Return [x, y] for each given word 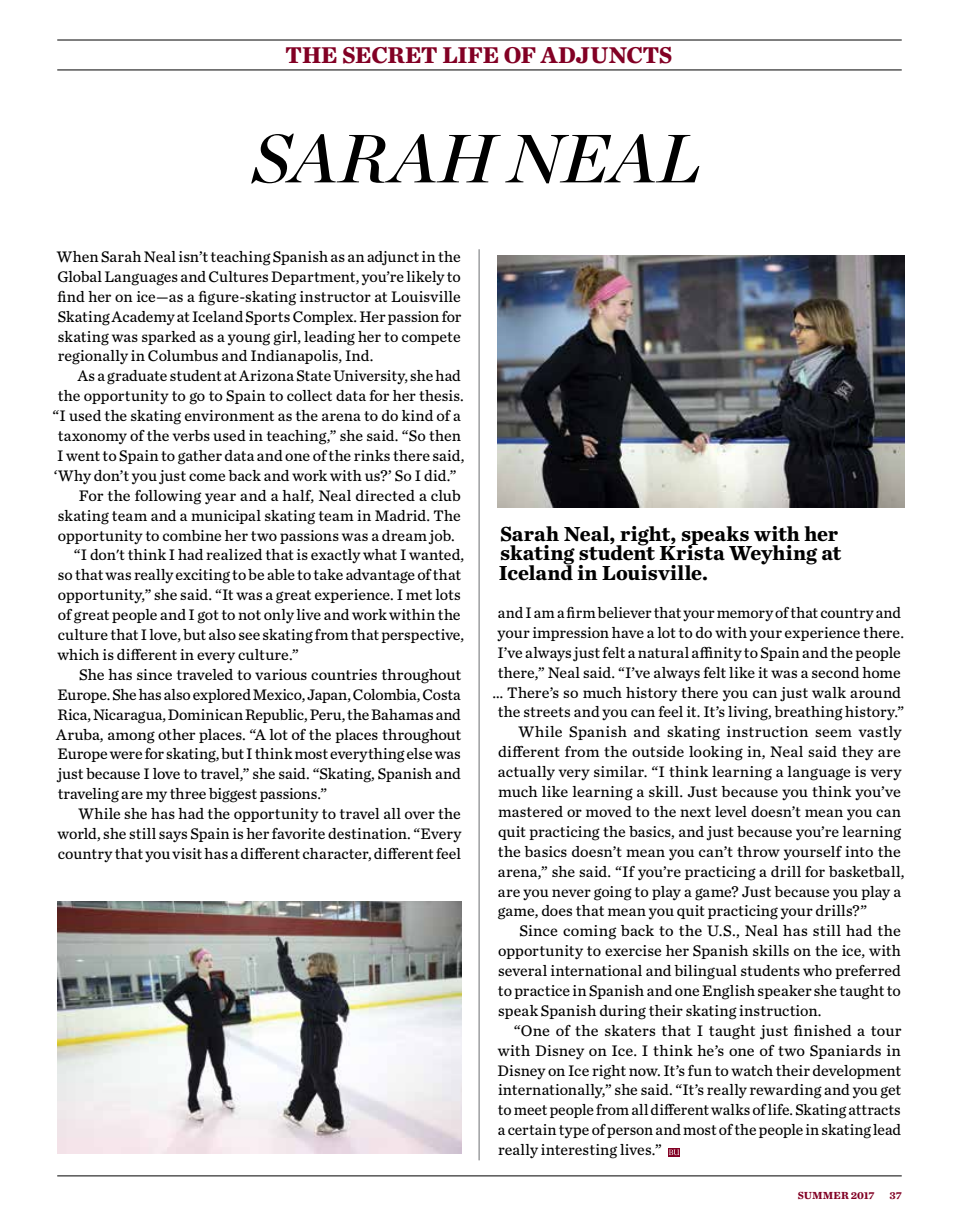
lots [447, 594]
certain [532, 1129]
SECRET [390, 55]
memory [745, 615]
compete [431, 338]
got [208, 617]
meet [530, 1110]
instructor [335, 296]
